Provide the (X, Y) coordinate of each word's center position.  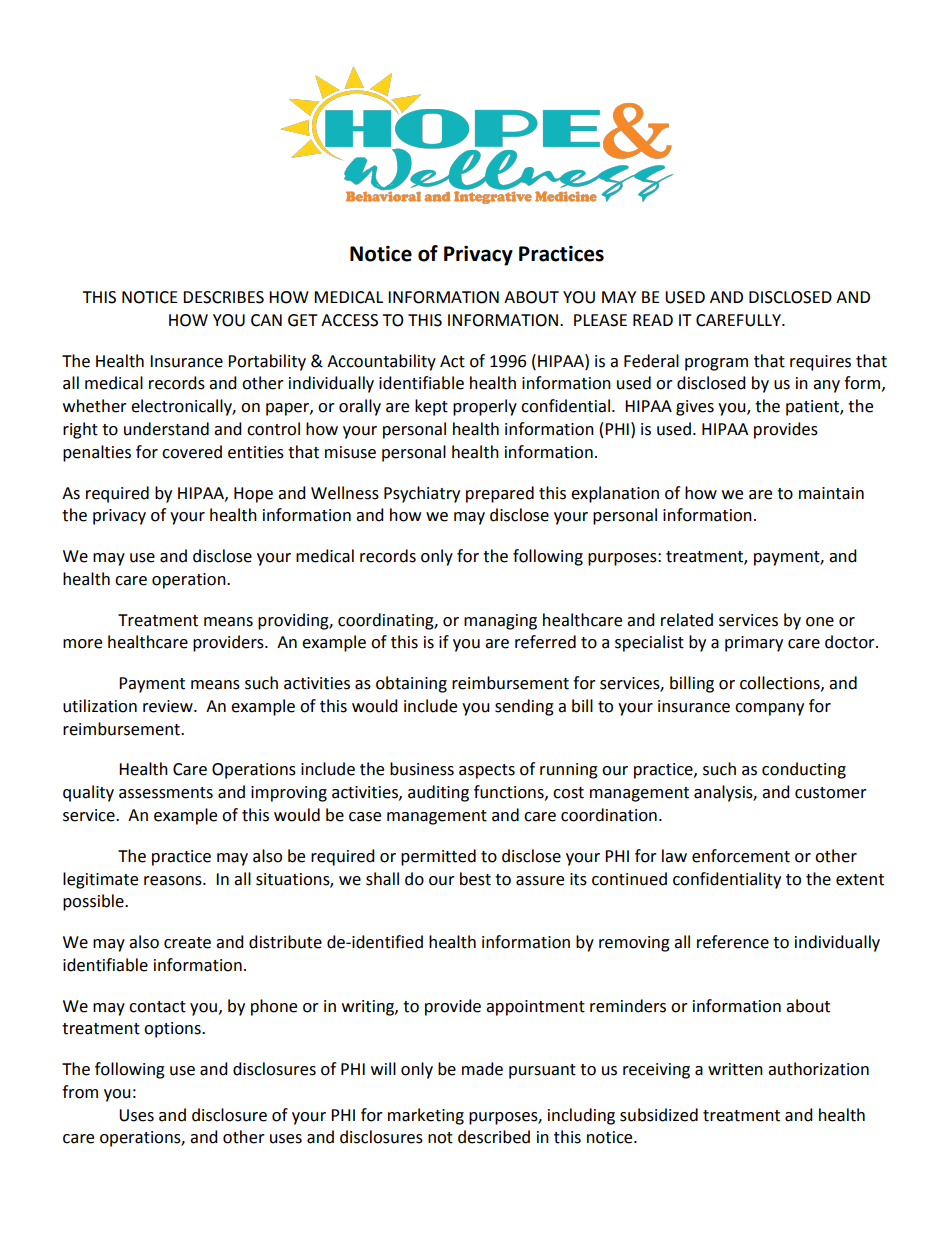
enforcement (741, 856)
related (687, 620)
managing (500, 622)
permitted (438, 857)
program (716, 364)
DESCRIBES (223, 297)
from (80, 1092)
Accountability (381, 362)
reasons (174, 881)
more (82, 644)
